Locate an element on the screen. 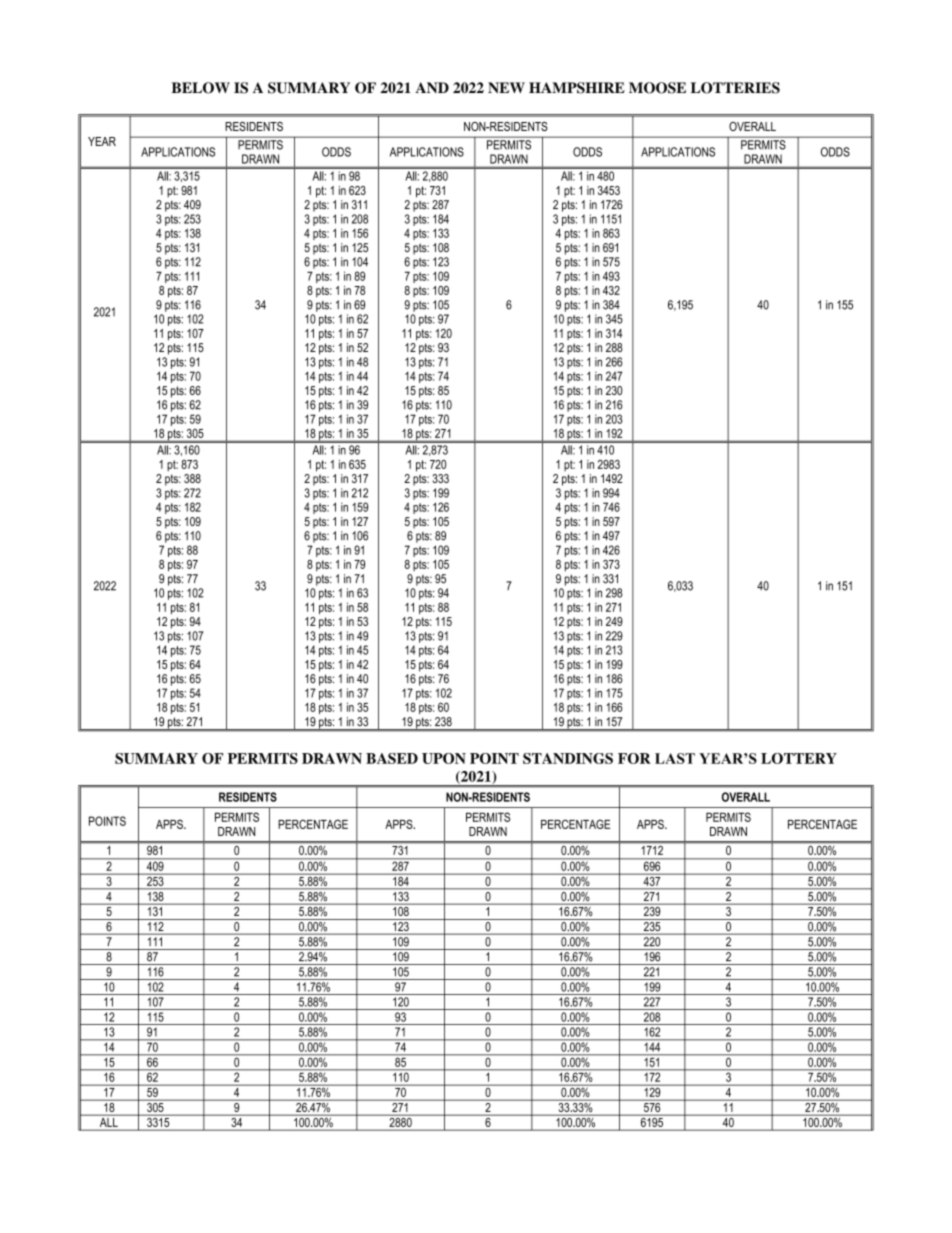 Image resolution: width=952 pixels, height=1233 pixels. LOTTERY is located at coordinates (799, 758).
